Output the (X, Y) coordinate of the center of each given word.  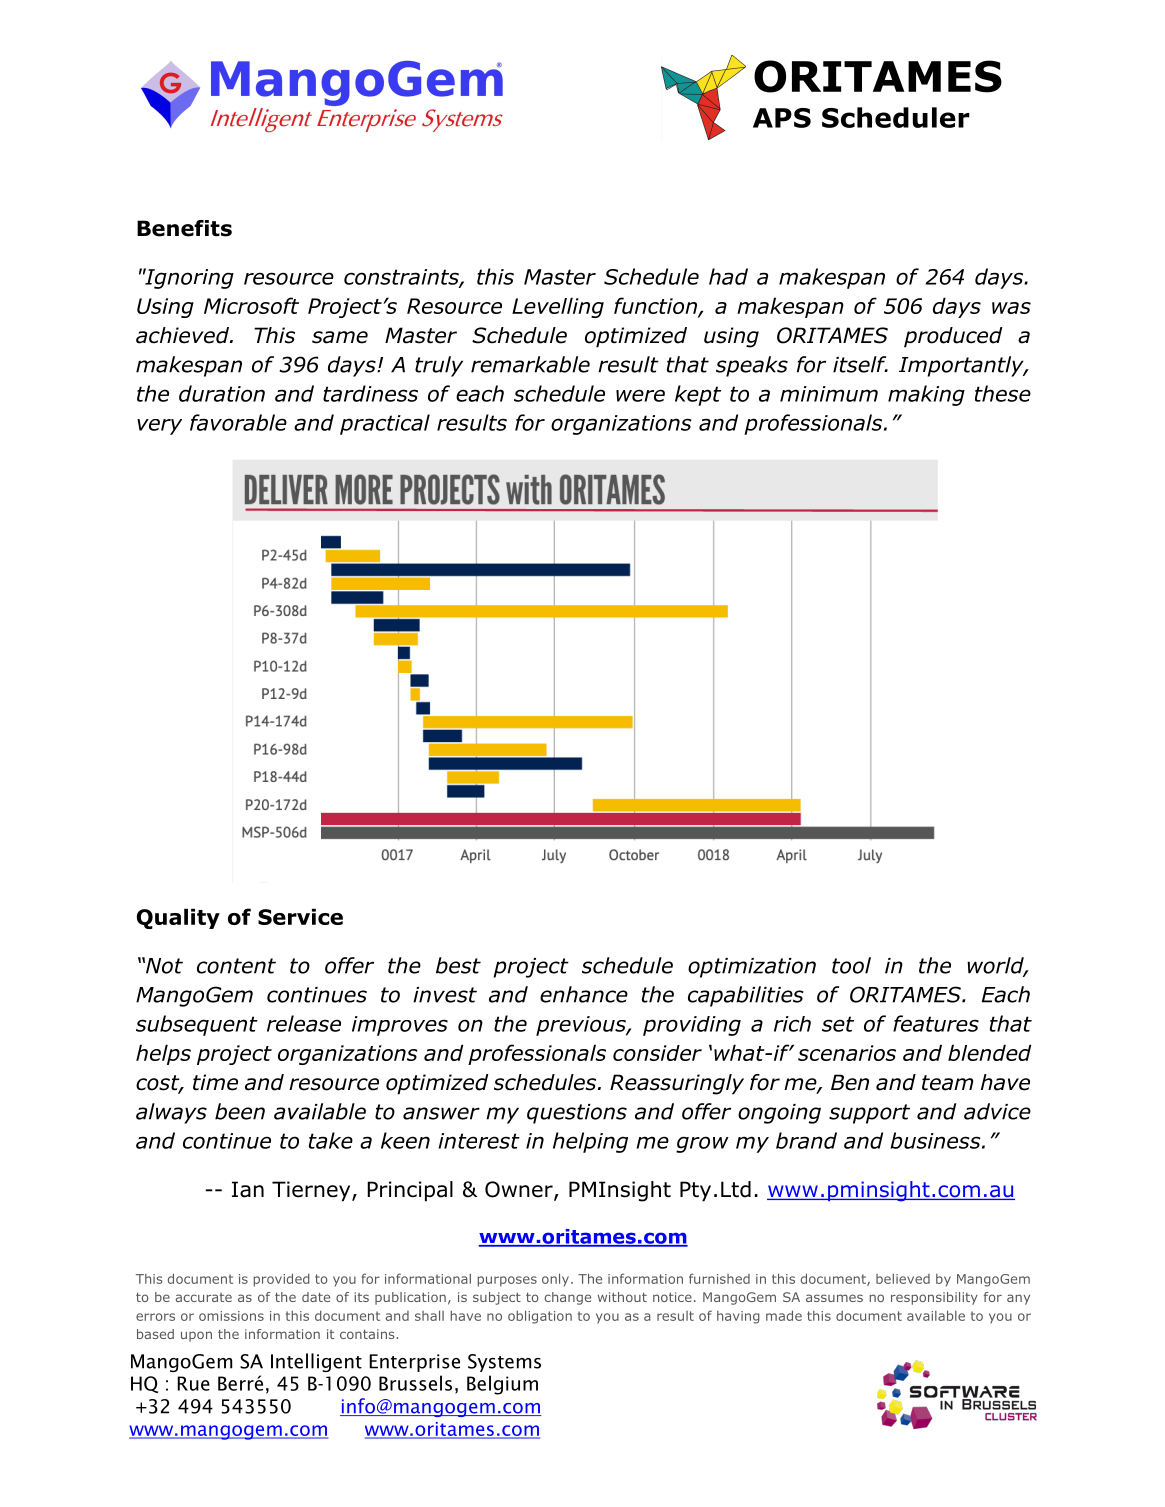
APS (782, 118)
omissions (231, 1316)
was (1011, 308)
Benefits (184, 228)
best (458, 965)
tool (851, 965)
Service (300, 916)
